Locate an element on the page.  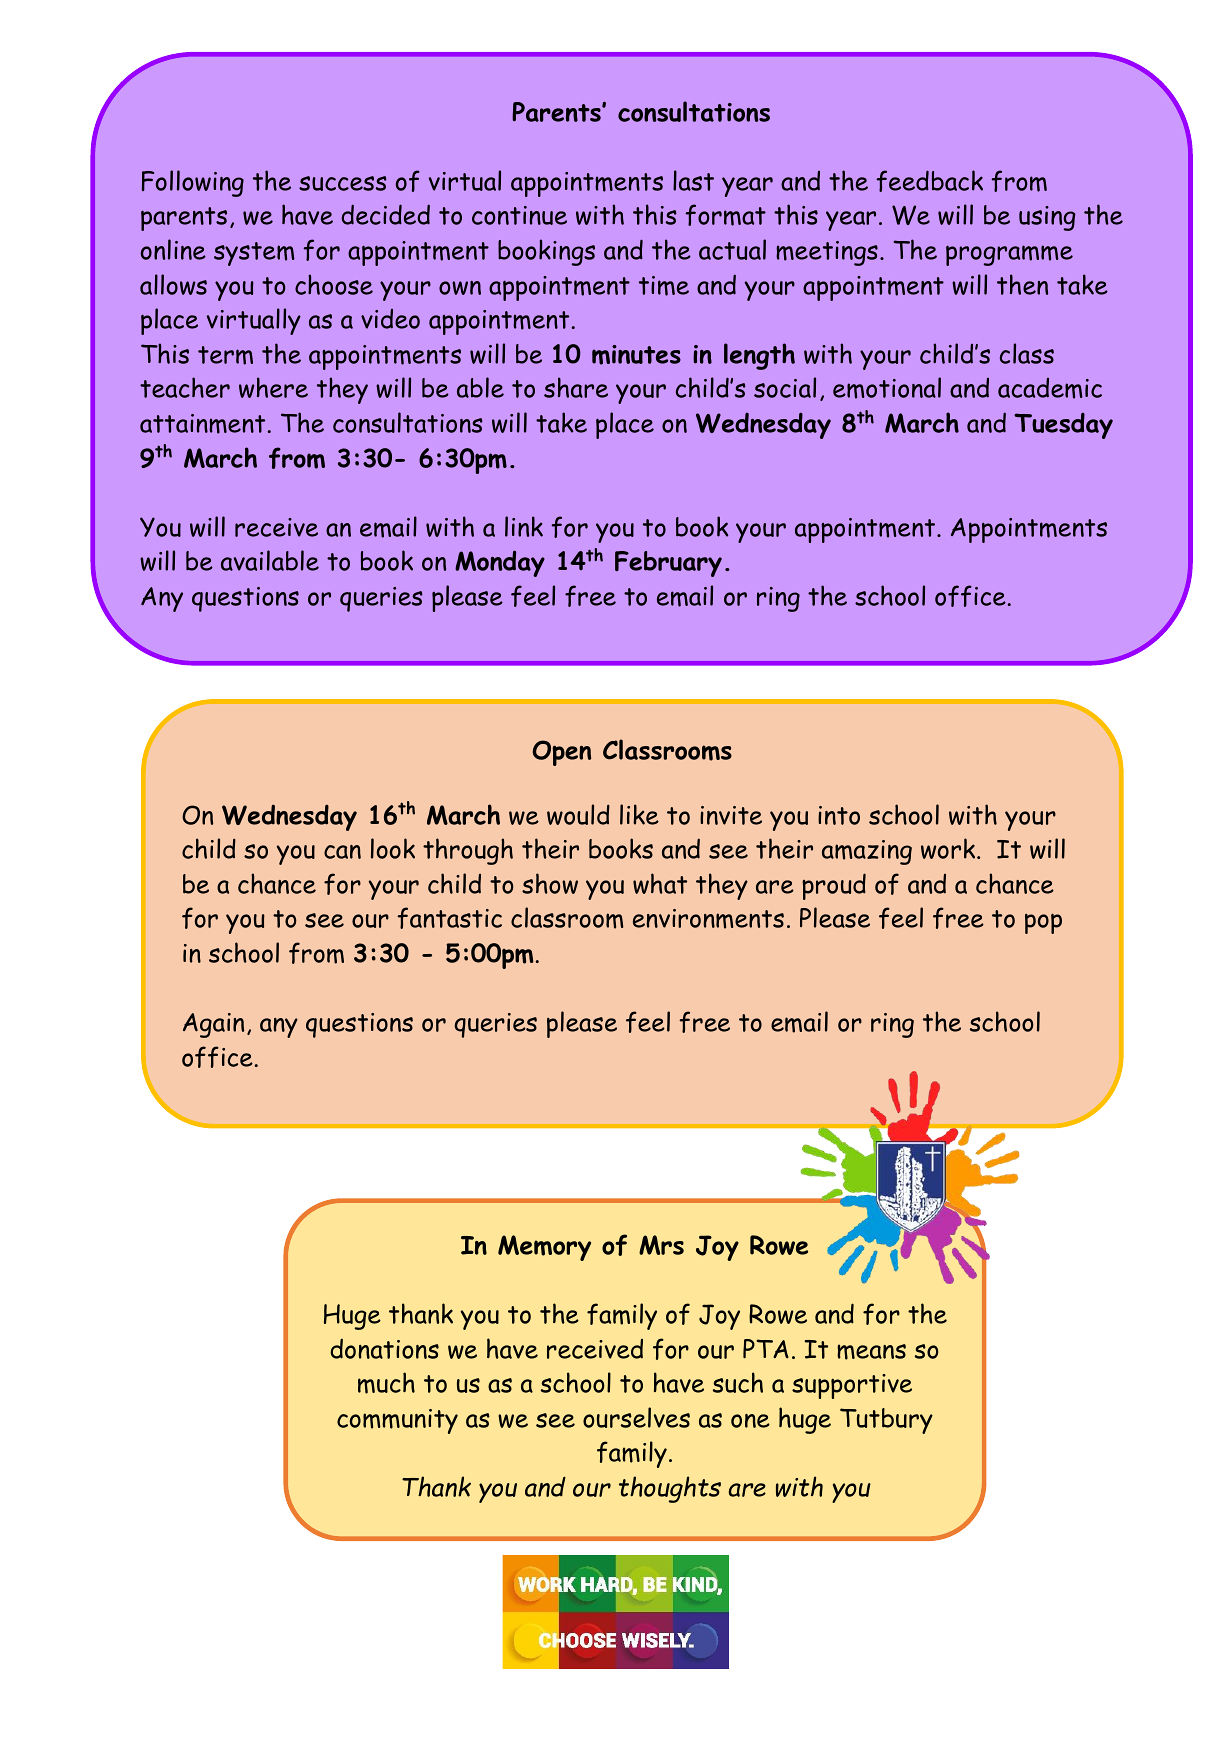
feedback is located at coordinates (929, 181).
